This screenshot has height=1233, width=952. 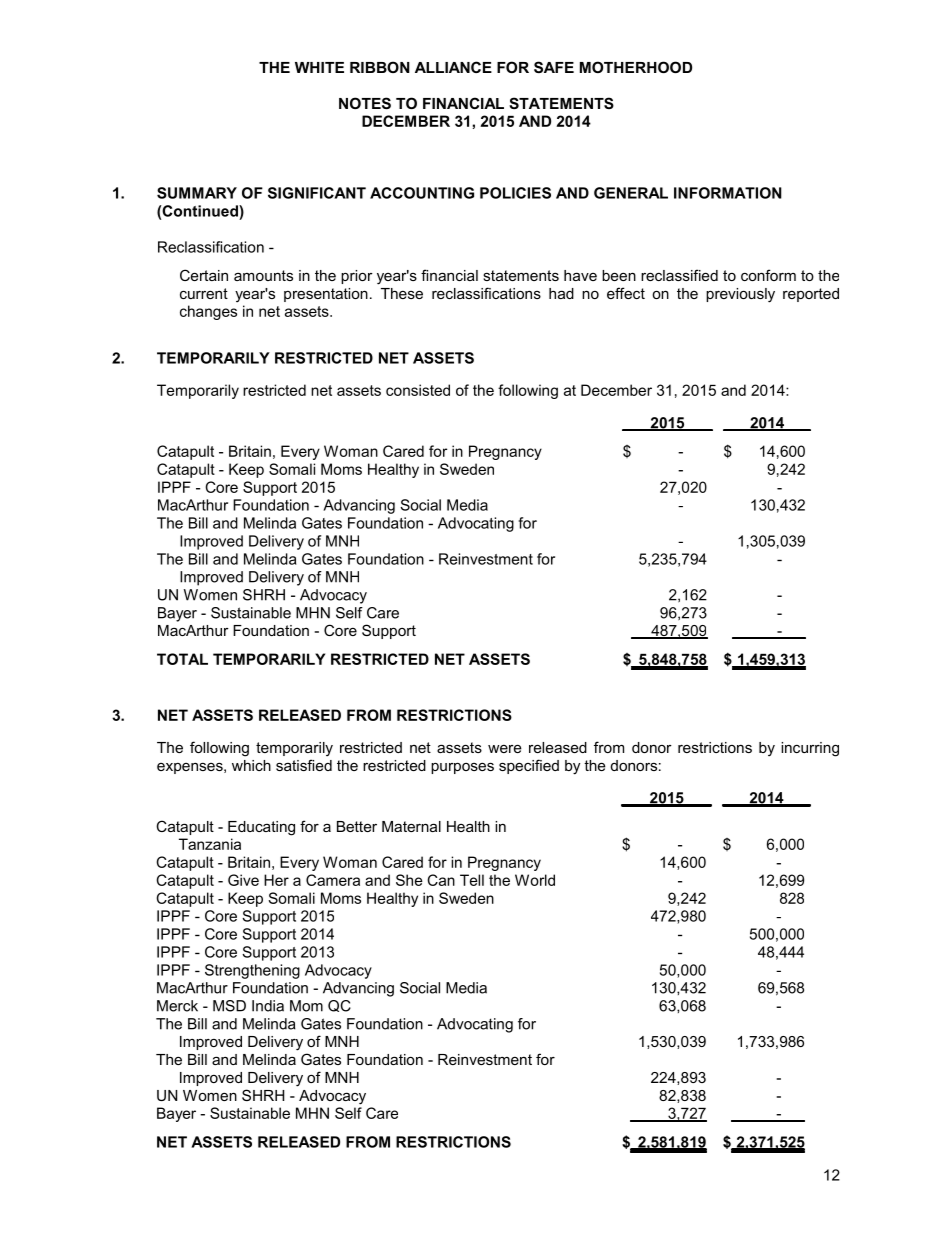 I want to click on ALLIANCE, so click(x=453, y=67).
